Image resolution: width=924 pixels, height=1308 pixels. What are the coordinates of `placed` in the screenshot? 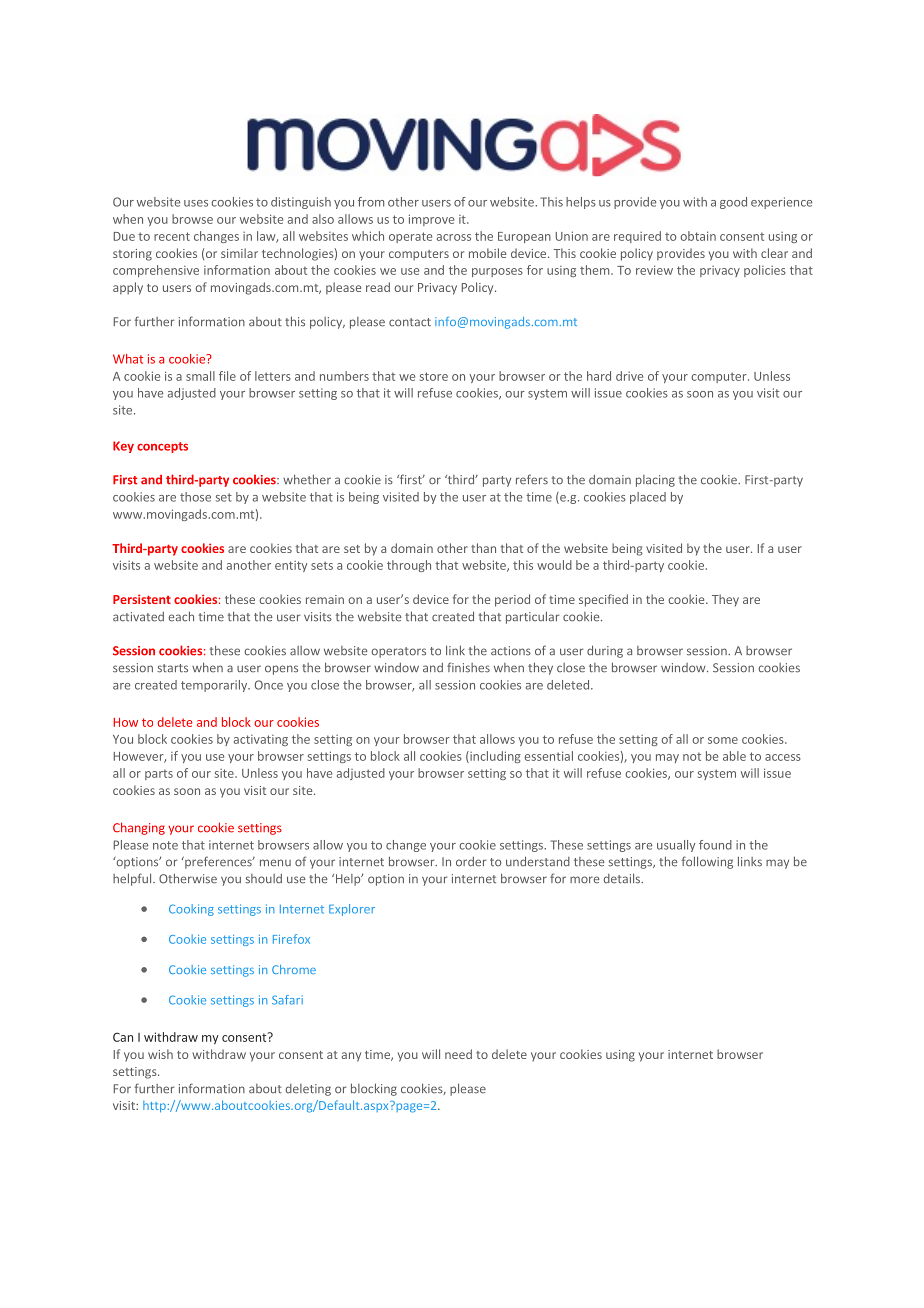 It's located at (648, 498).
